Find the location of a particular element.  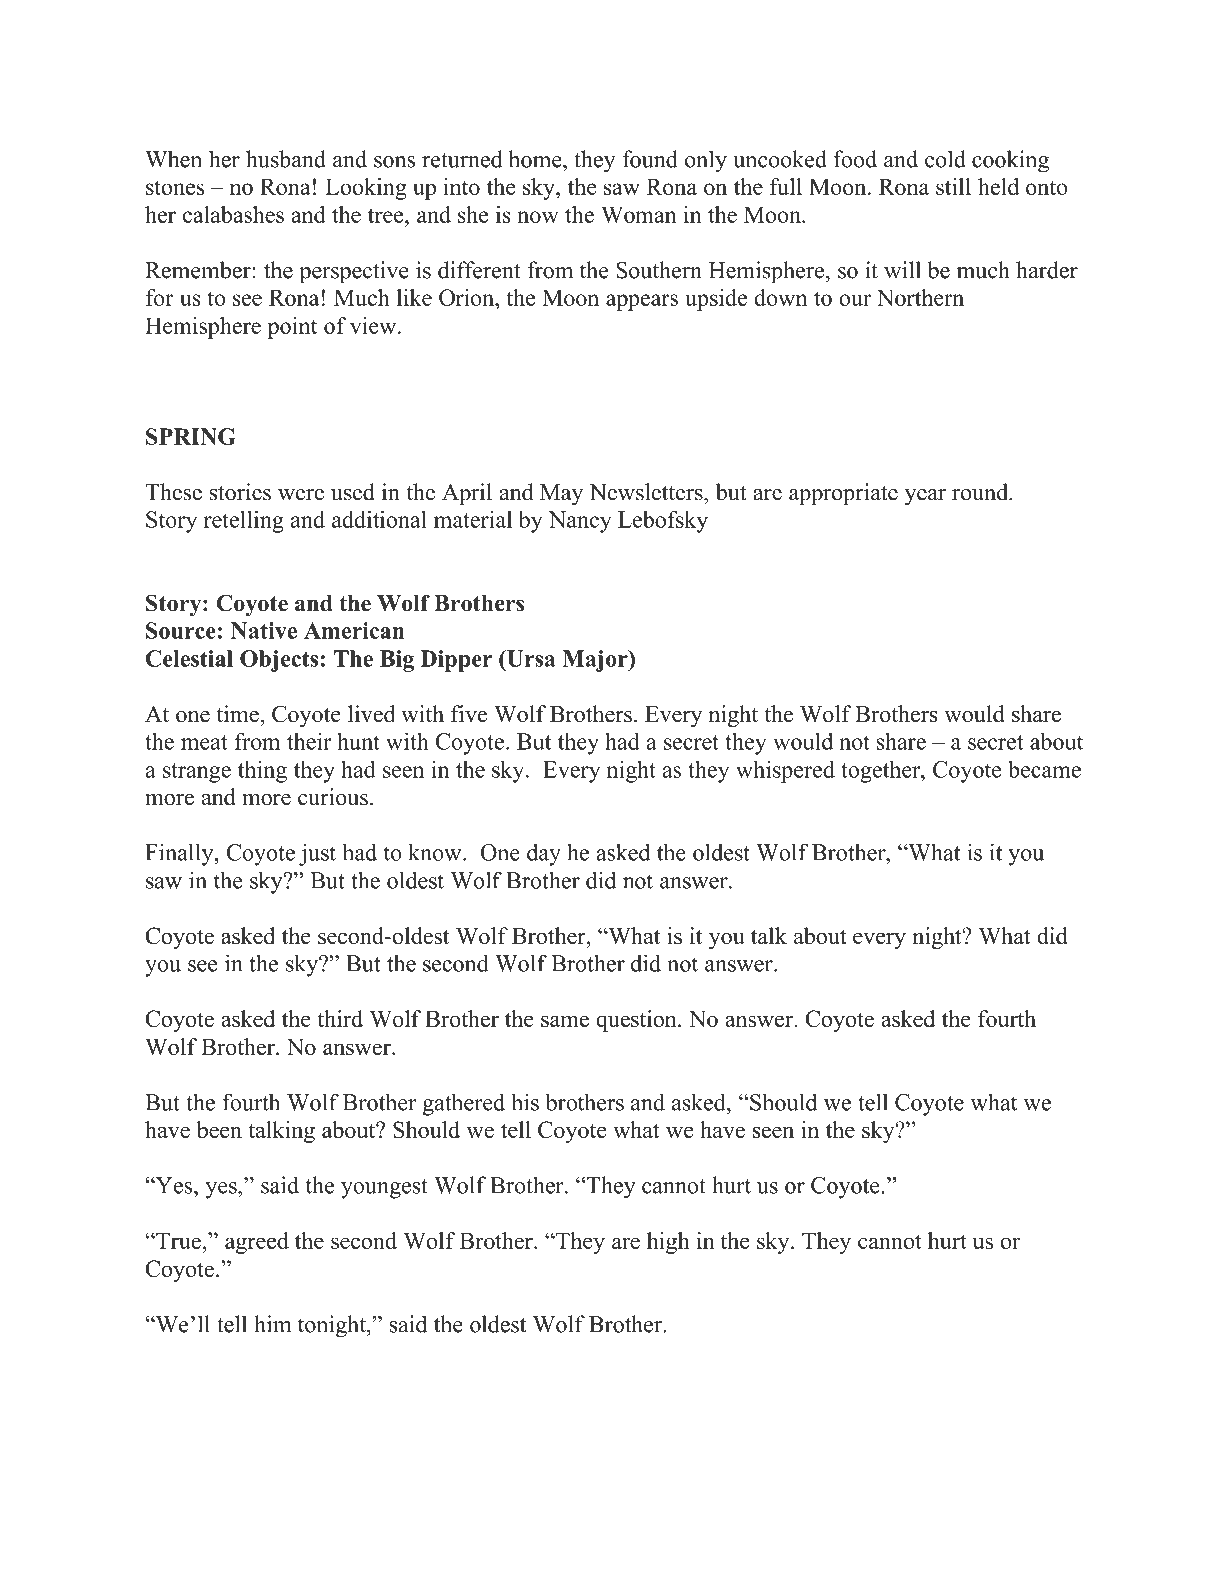

Woman is located at coordinates (639, 214).
